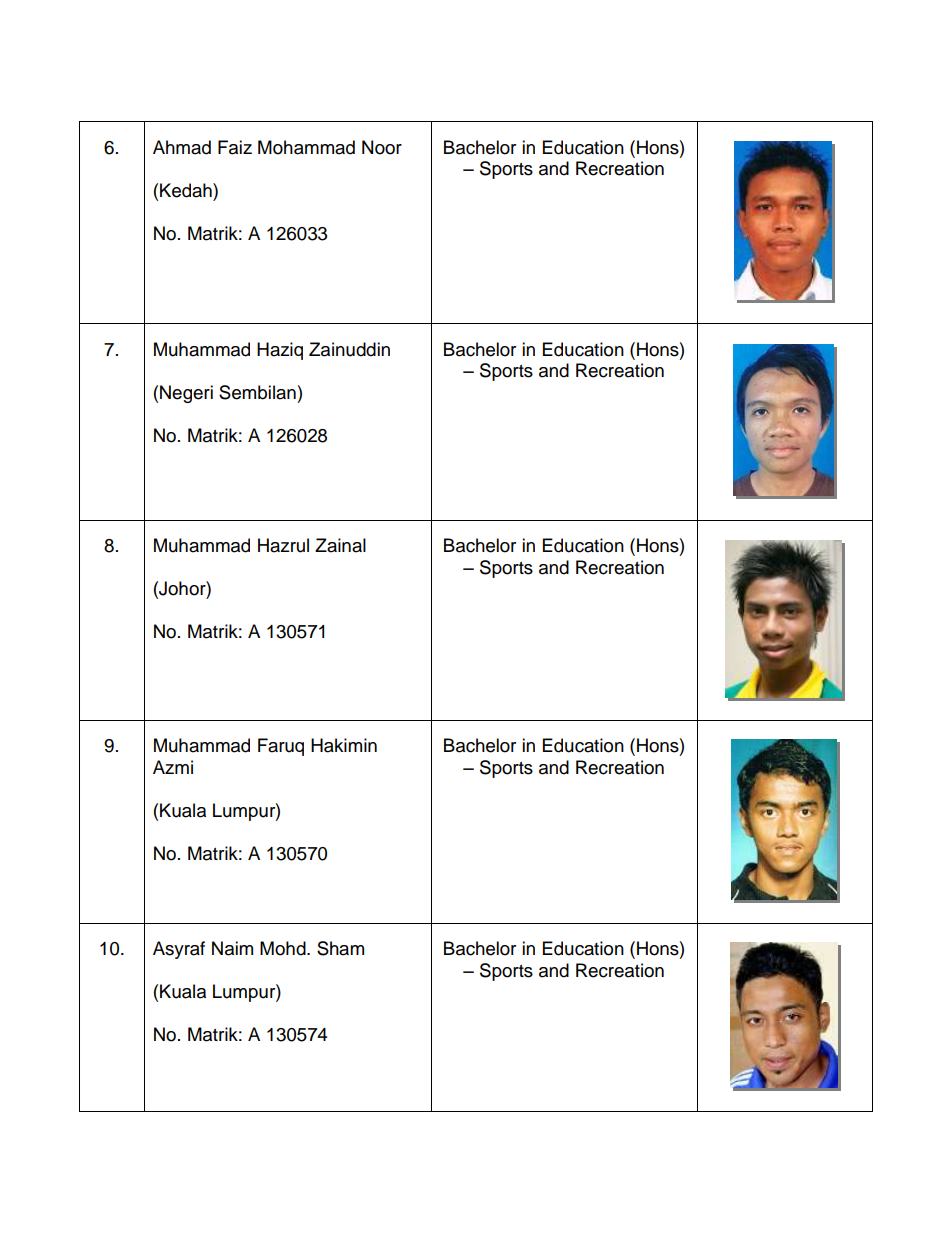 This screenshot has width=952, height=1233. What do you see at coordinates (235, 147) in the screenshot?
I see `Faiz` at bounding box center [235, 147].
